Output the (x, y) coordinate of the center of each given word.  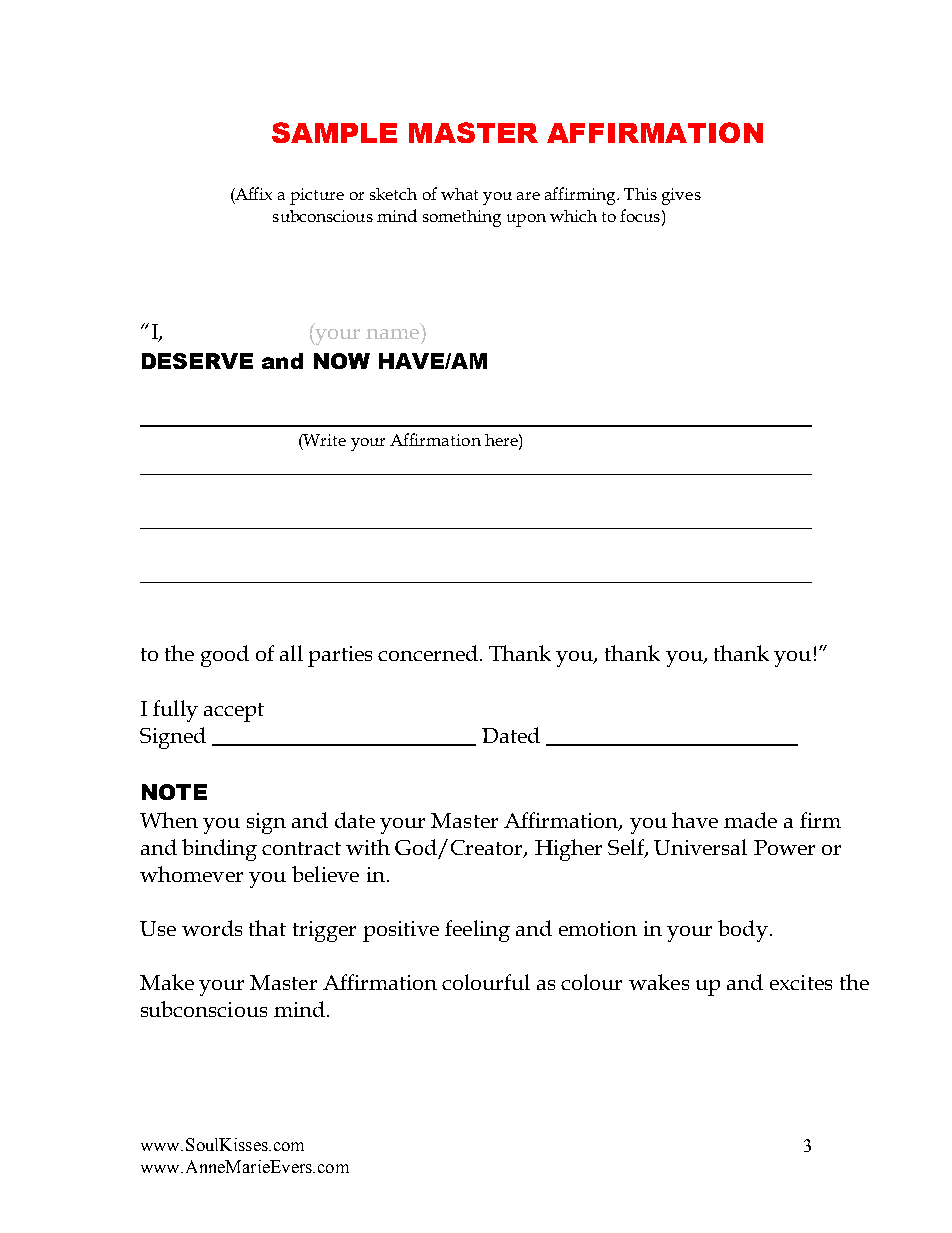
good (225, 656)
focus (641, 215)
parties (340, 656)
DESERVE (197, 361)
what (459, 194)
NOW (342, 361)
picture (317, 196)
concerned (428, 653)
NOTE (174, 792)
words (212, 928)
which (573, 216)
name (392, 334)
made (750, 820)
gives (681, 196)
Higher (568, 850)
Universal (700, 847)
